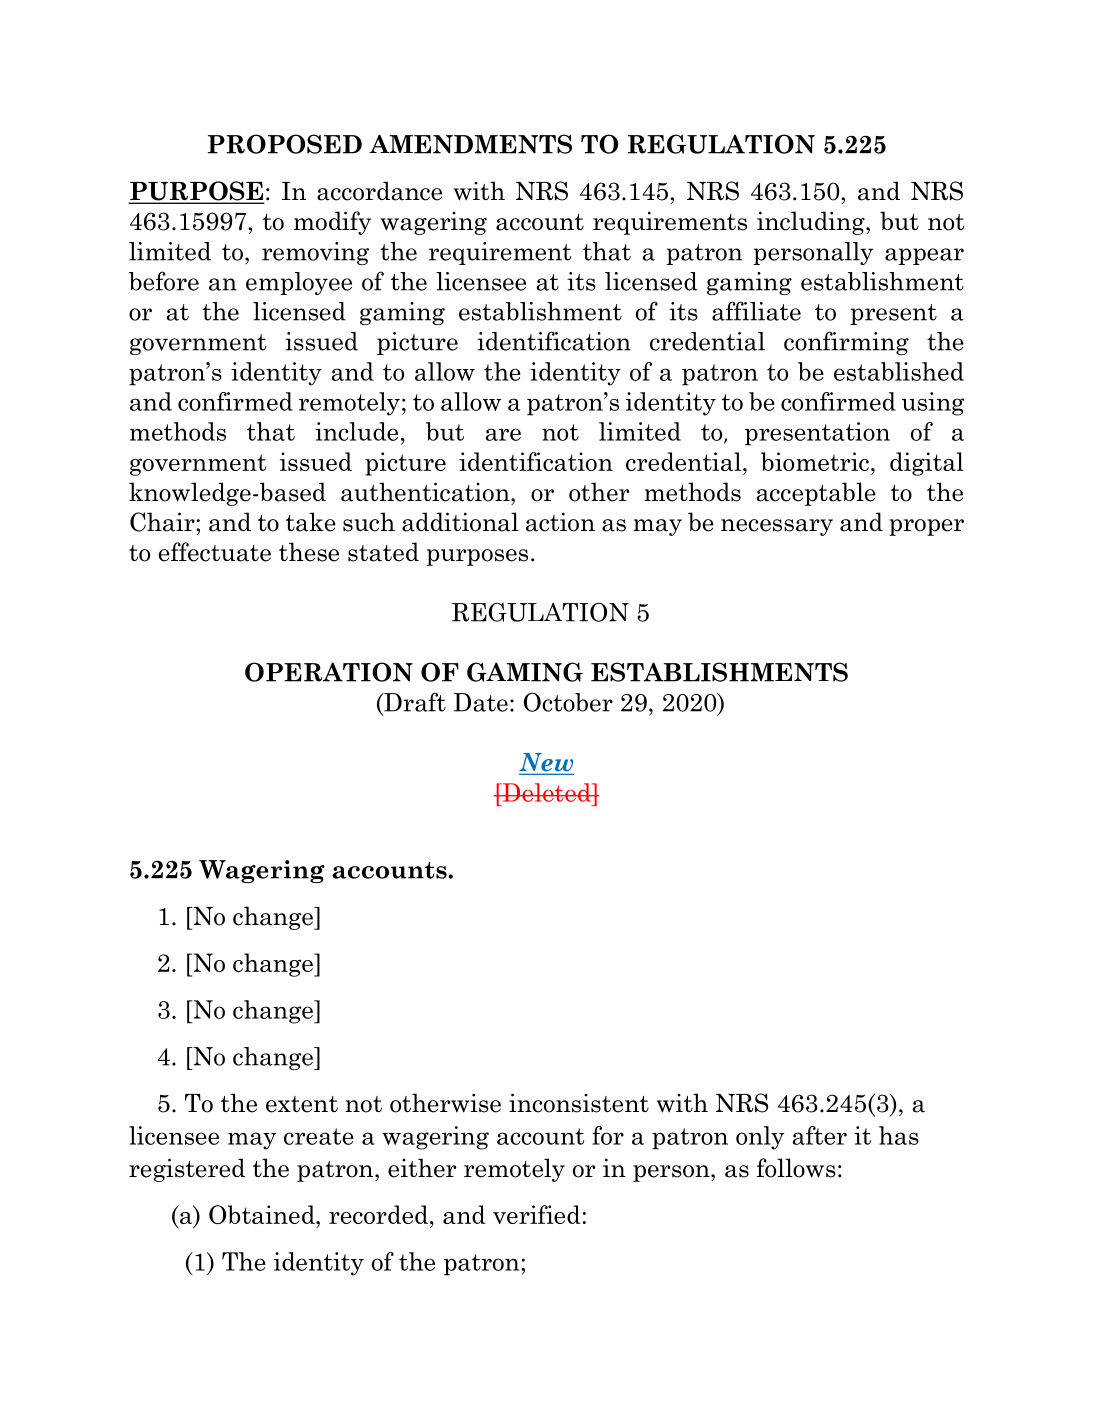 This screenshot has height=1415, width=1093. Describe the element at coordinates (470, 144) in the screenshot. I see `AMENDMENTS` at that location.
